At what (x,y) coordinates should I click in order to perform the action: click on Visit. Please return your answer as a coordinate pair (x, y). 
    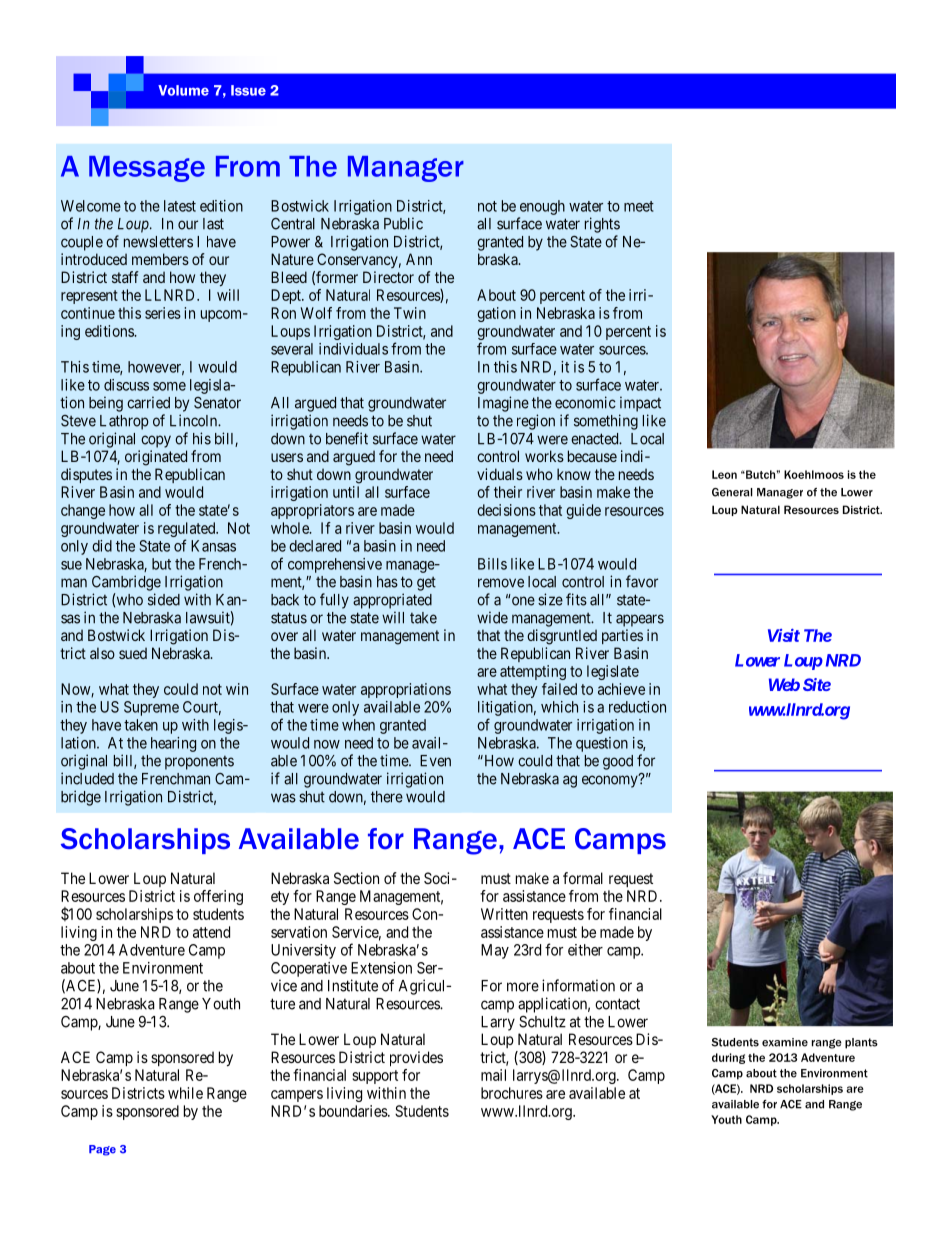
    Looking at the image, I should click on (784, 635).
